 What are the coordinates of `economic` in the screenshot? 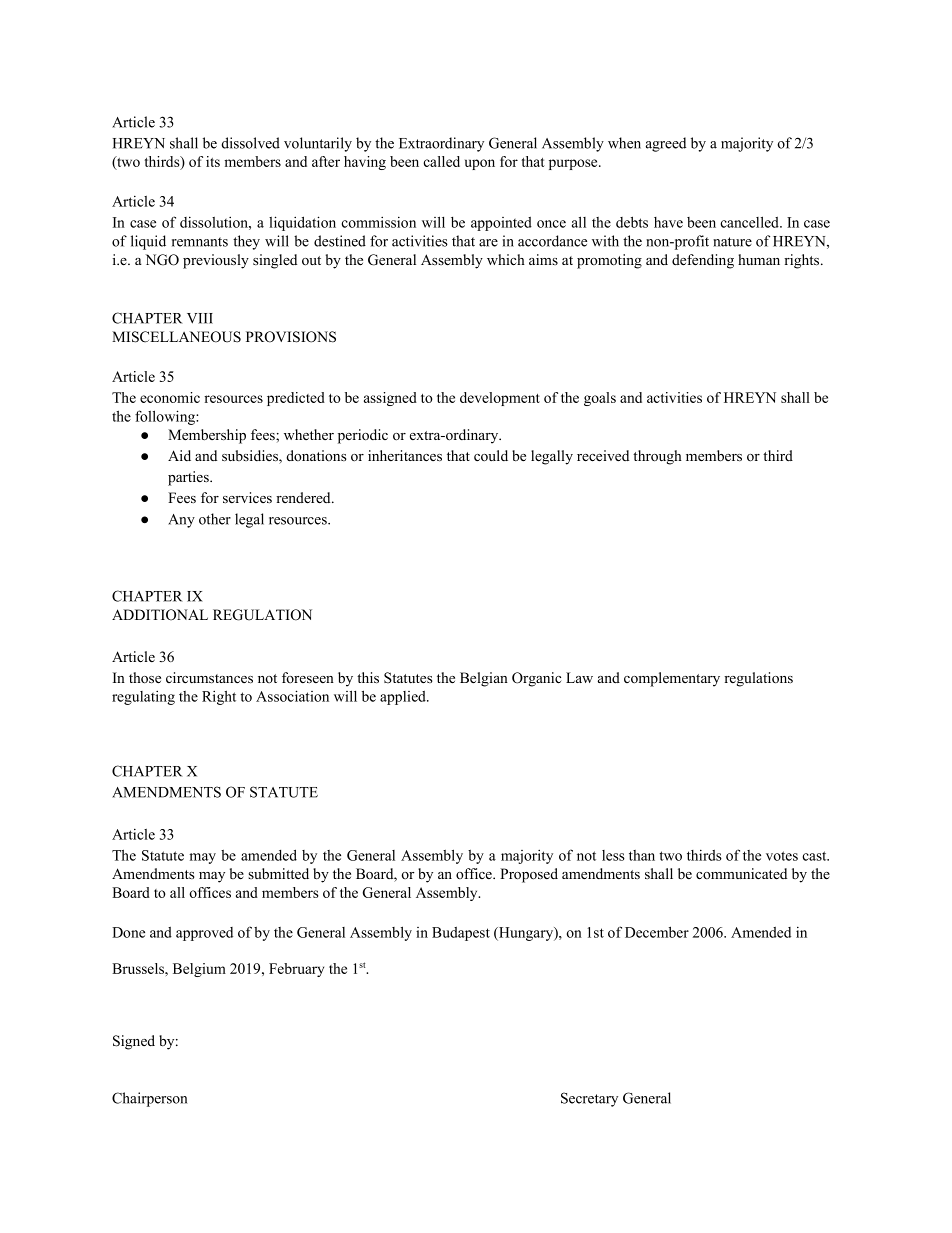 It's located at (170, 397).
